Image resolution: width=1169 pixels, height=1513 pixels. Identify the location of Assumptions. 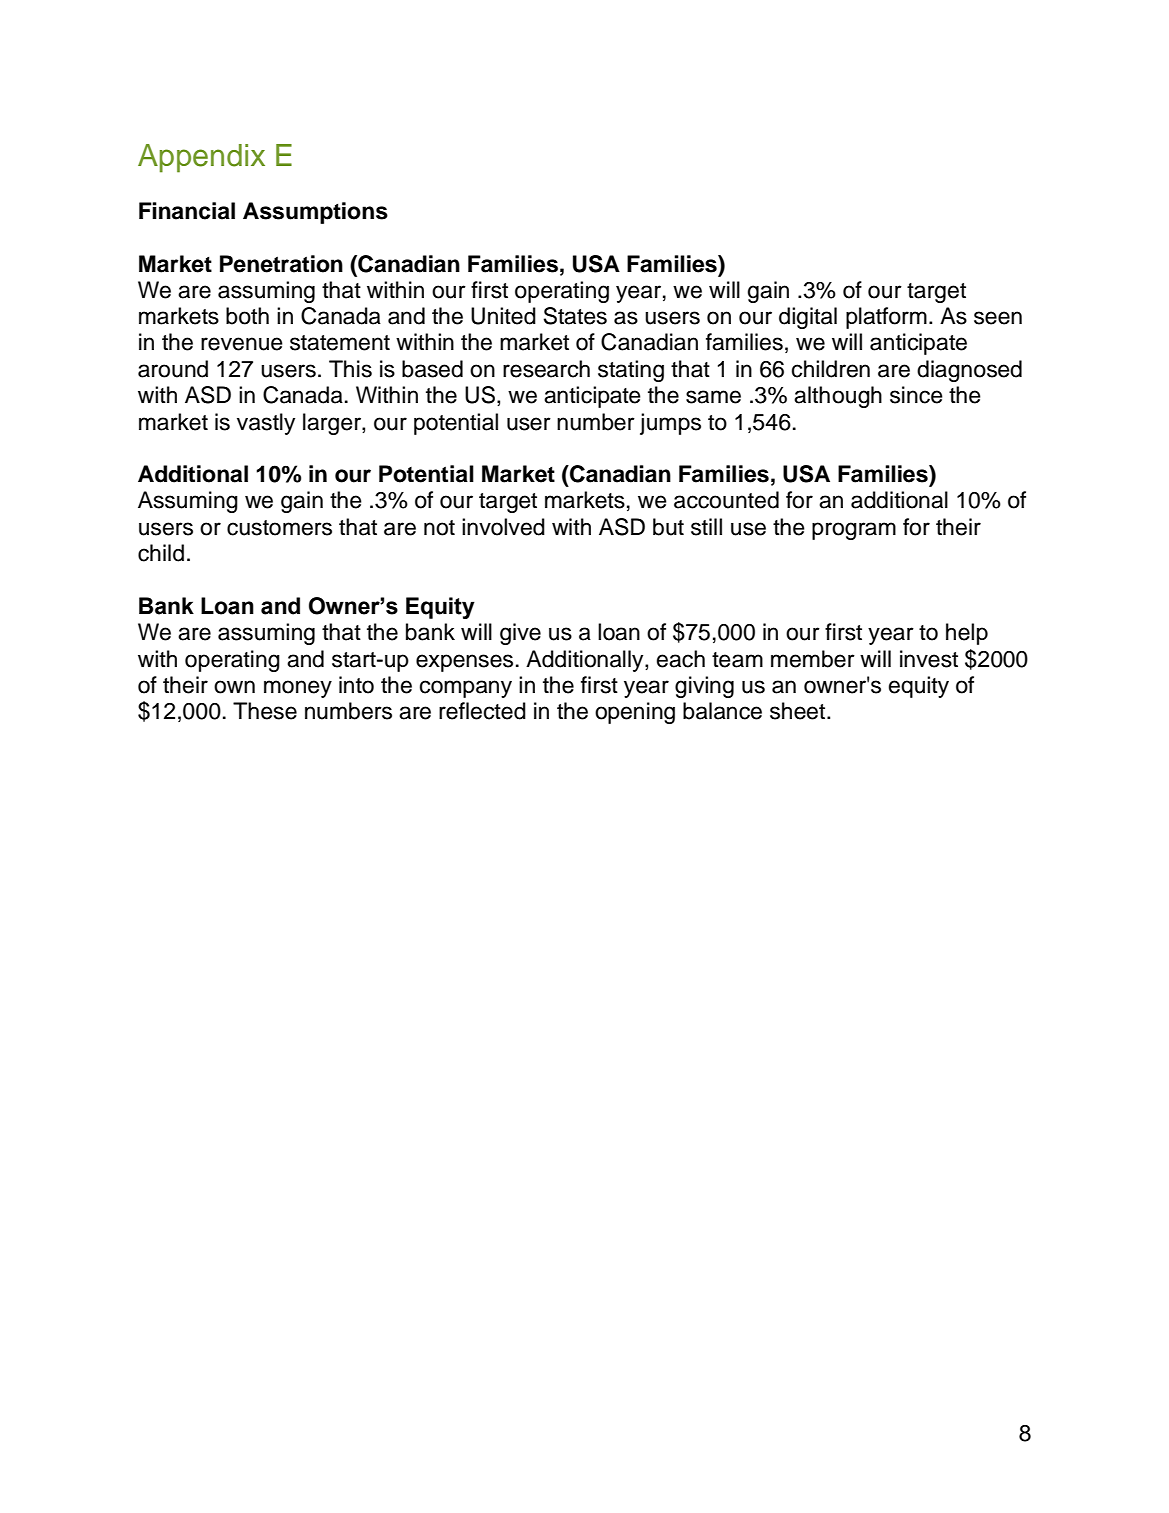
(315, 213).
